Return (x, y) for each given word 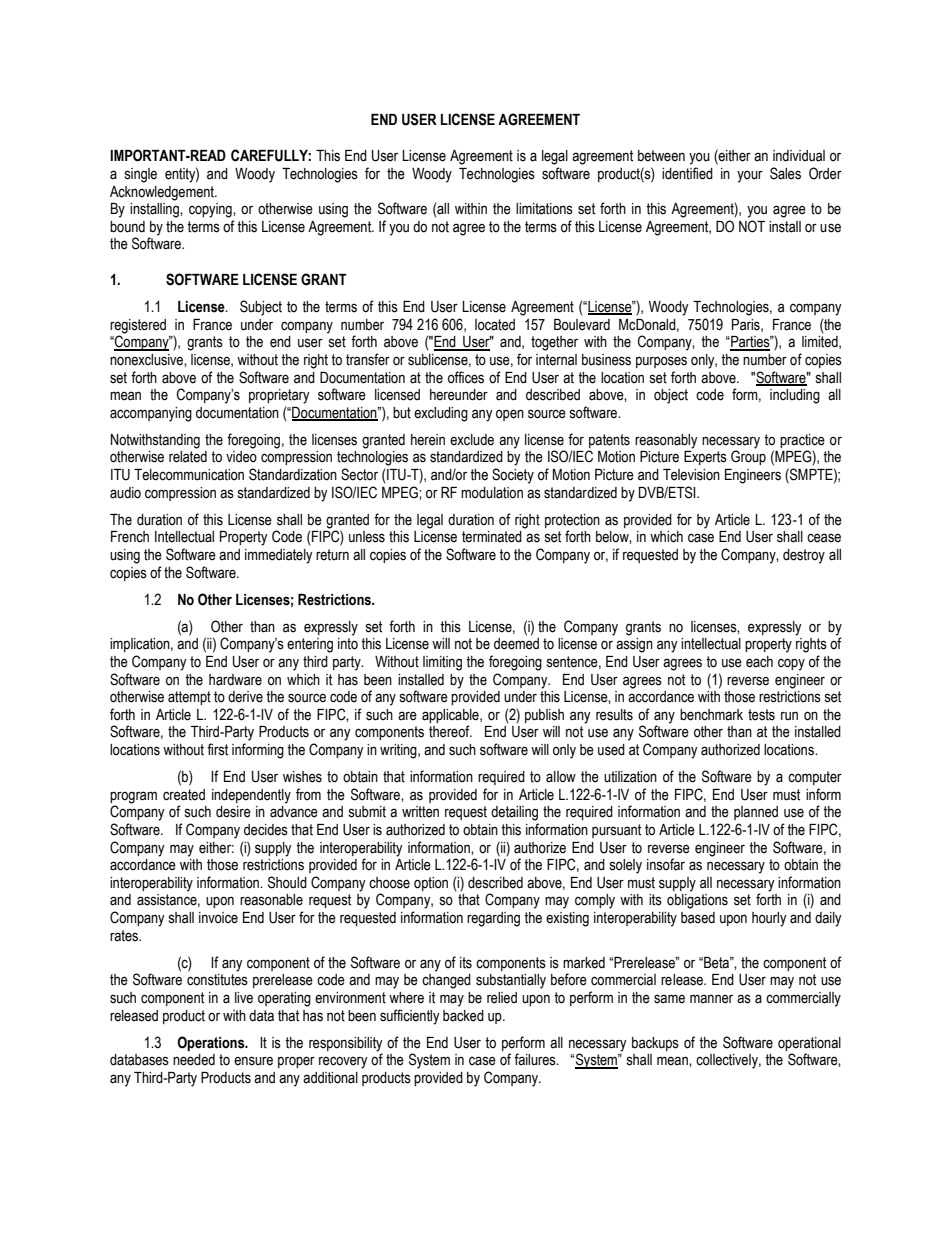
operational (809, 1044)
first (217, 749)
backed (463, 1016)
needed (194, 1060)
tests (761, 715)
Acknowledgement (163, 193)
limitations (544, 209)
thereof (450, 731)
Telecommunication (189, 475)
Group (748, 457)
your (750, 176)
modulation (492, 493)
